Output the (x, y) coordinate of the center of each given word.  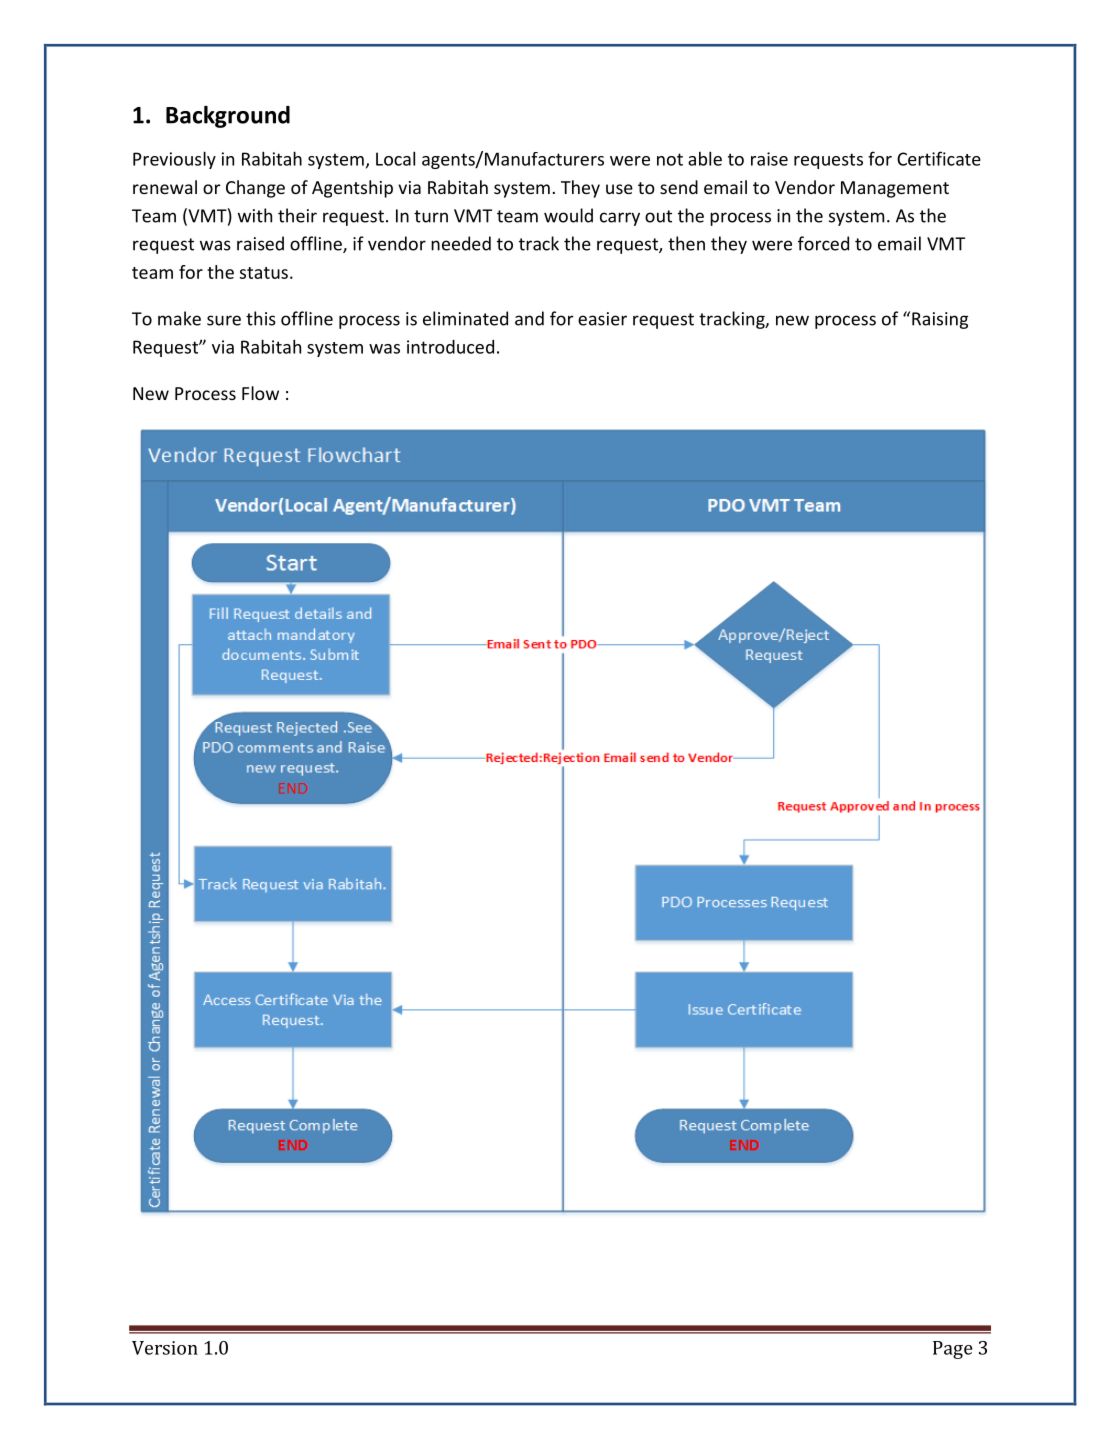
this (261, 318)
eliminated (465, 318)
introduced (450, 347)
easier (602, 319)
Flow (260, 393)
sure (224, 320)
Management (895, 189)
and (529, 318)
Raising (940, 320)
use (619, 189)
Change (255, 189)
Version (165, 1348)
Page (953, 1350)
